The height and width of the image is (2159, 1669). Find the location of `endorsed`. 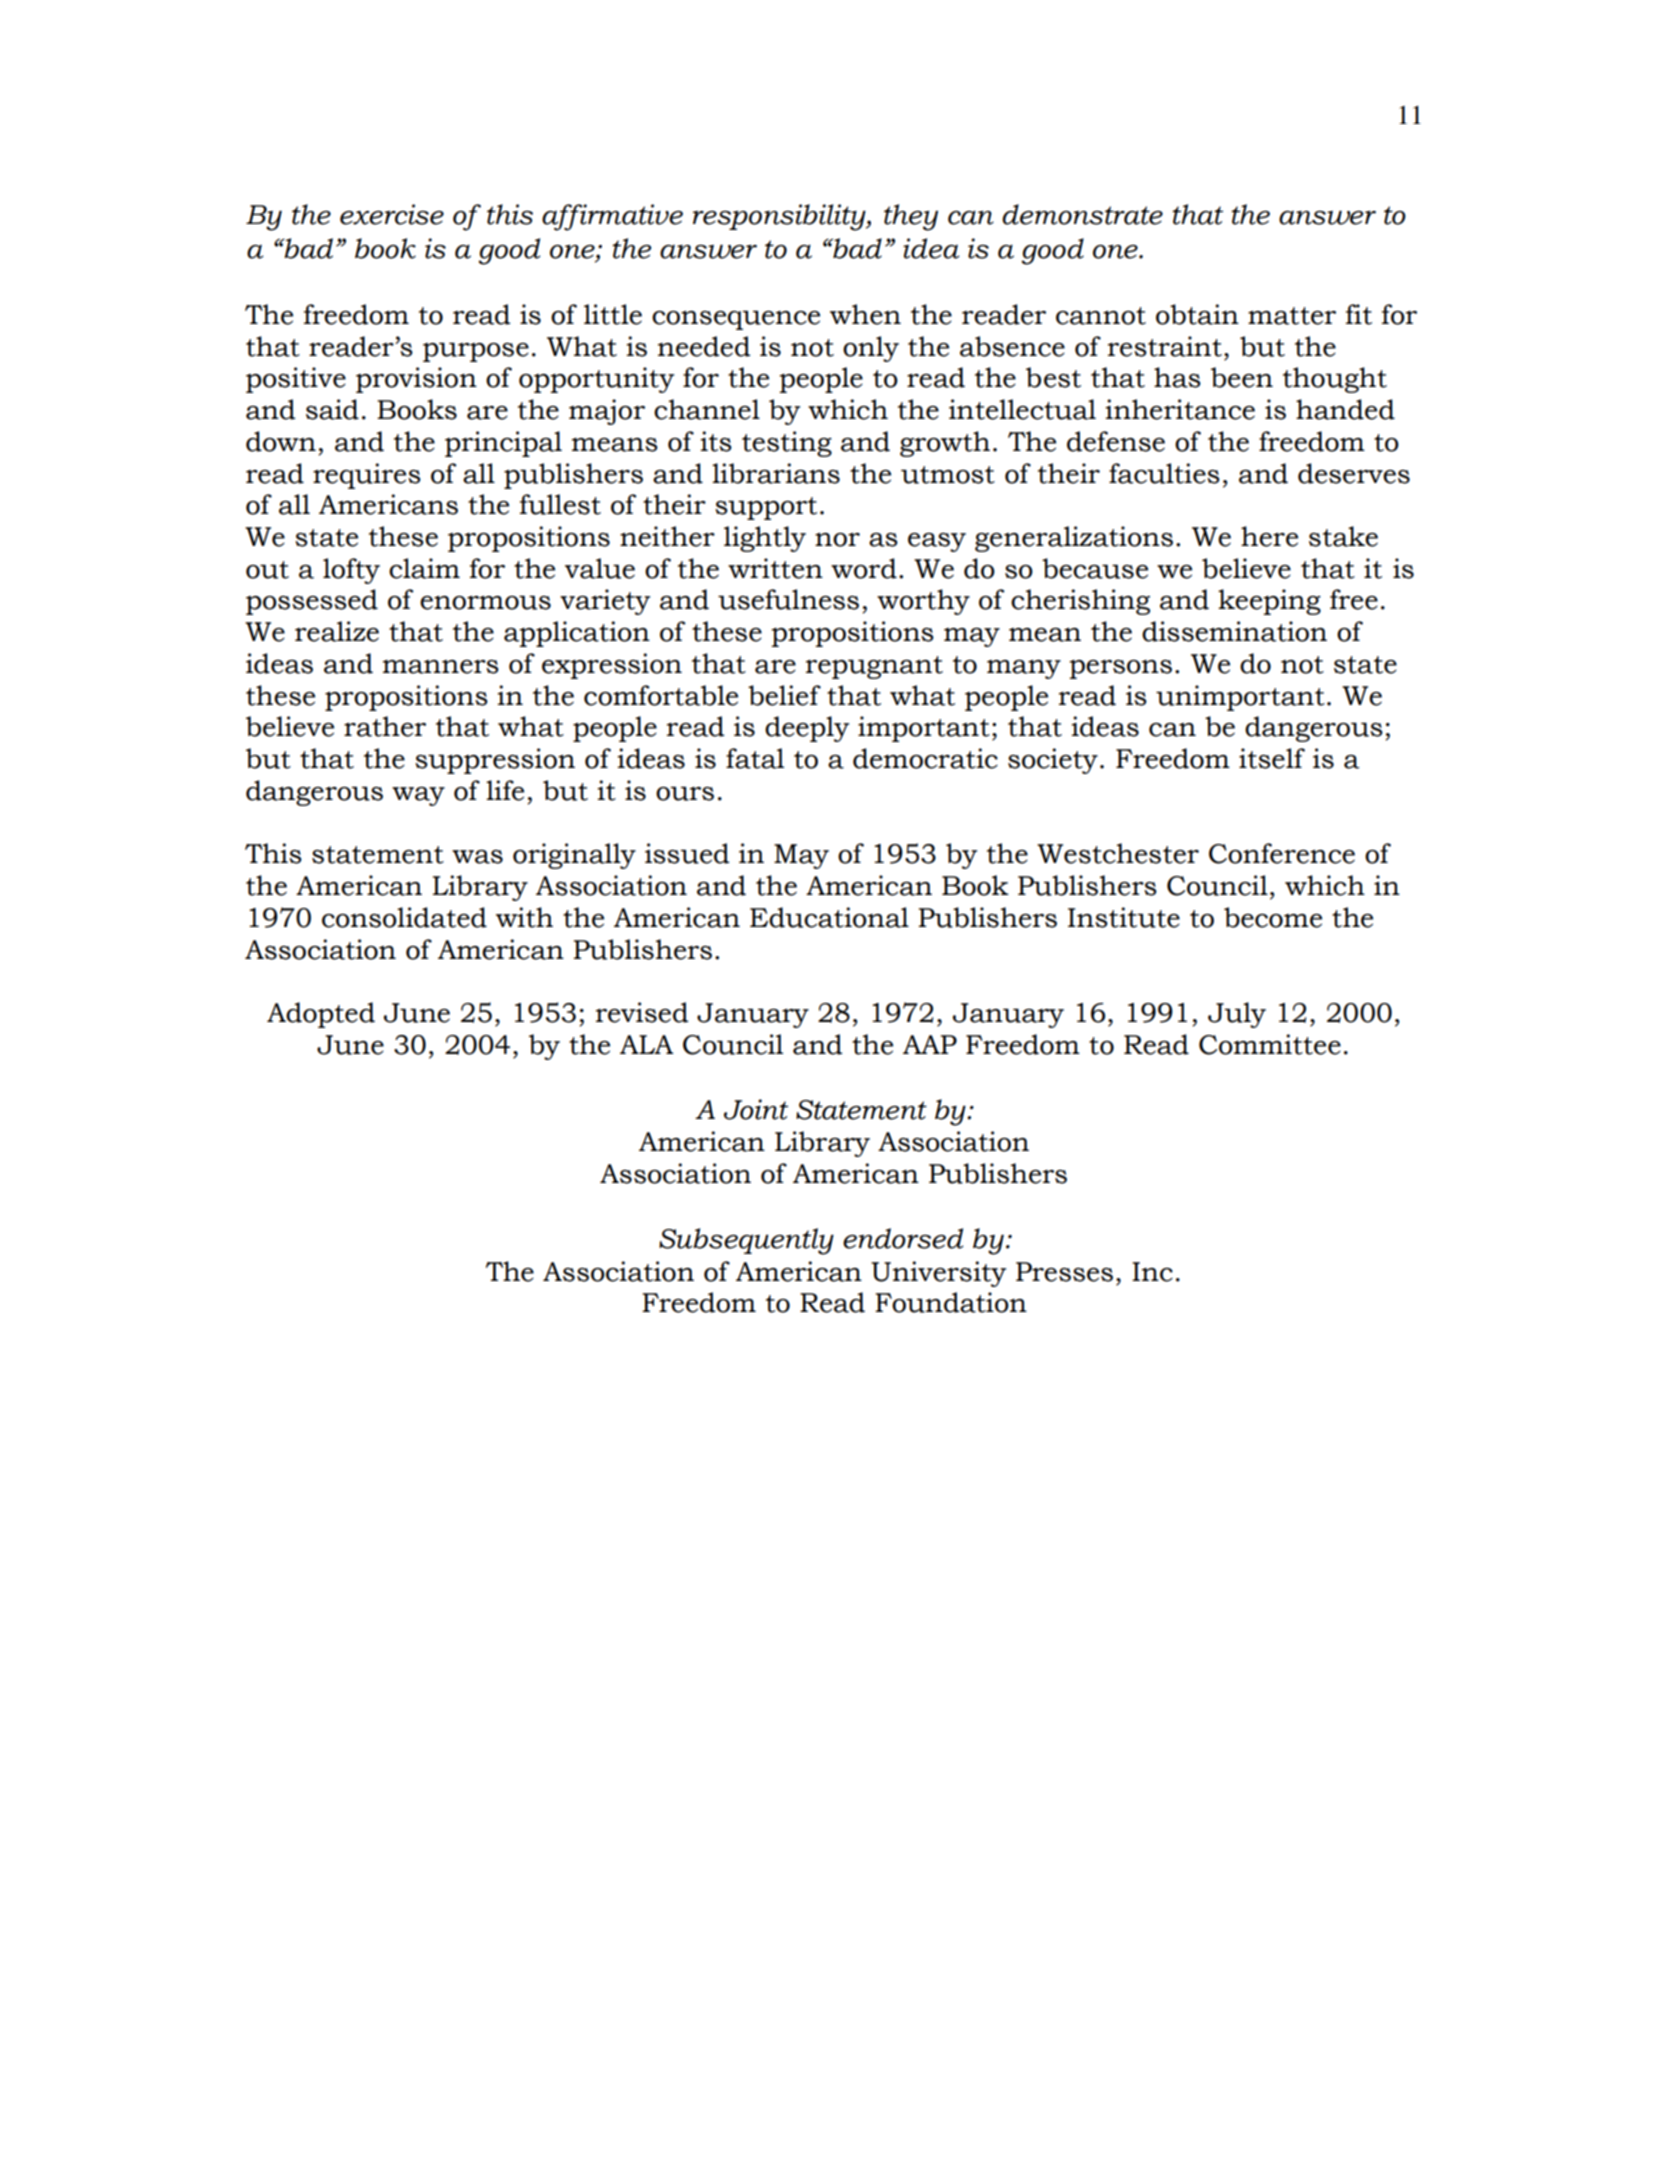

endorsed is located at coordinates (903, 1238).
